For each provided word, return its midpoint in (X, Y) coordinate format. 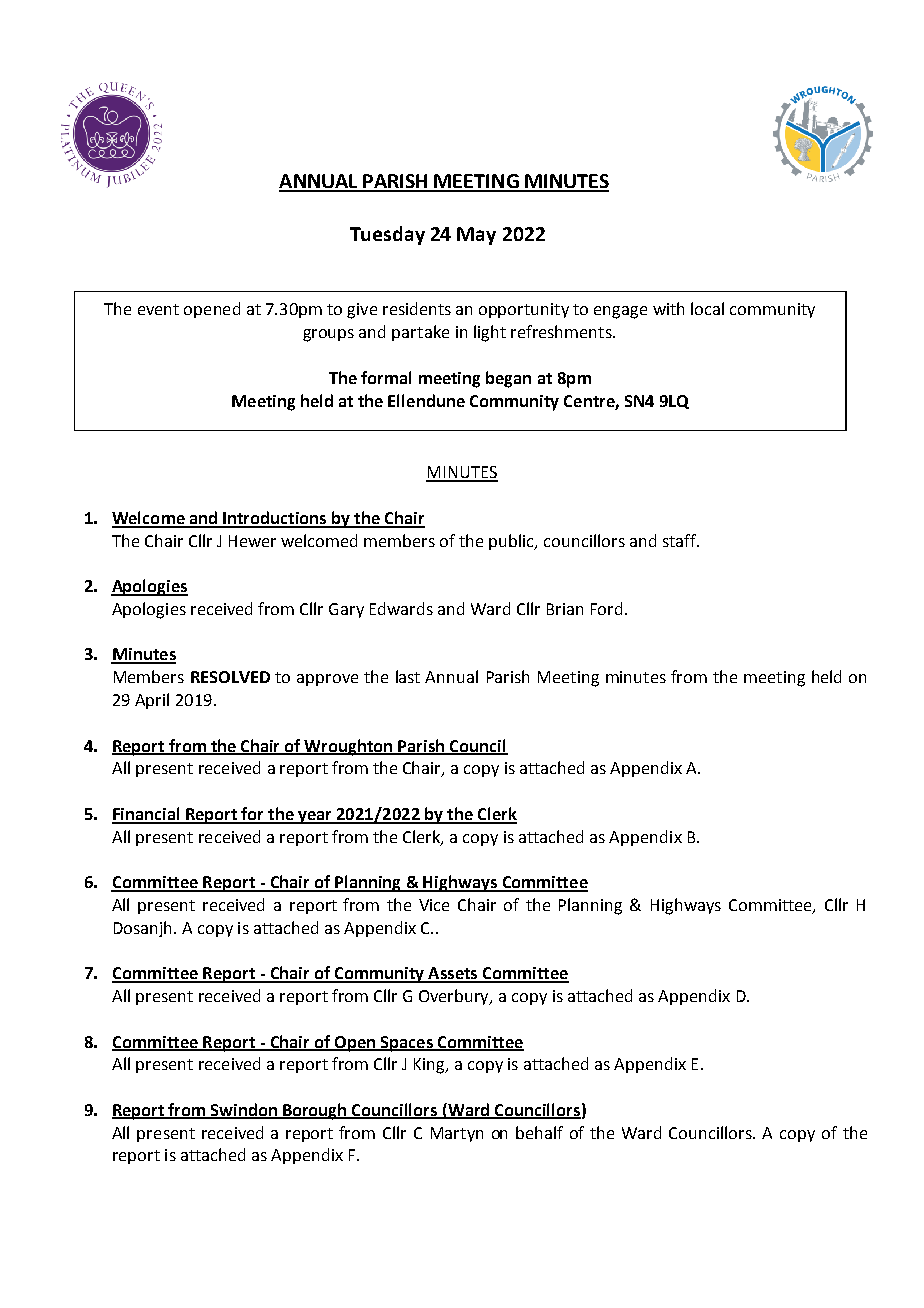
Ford (606, 608)
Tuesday (387, 235)
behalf (539, 1132)
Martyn (457, 1134)
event (158, 309)
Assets (453, 974)
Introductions (275, 519)
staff (680, 540)
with (668, 308)
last (408, 676)
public (513, 542)
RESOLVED (230, 677)
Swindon (244, 1110)
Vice (434, 905)
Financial (147, 815)
